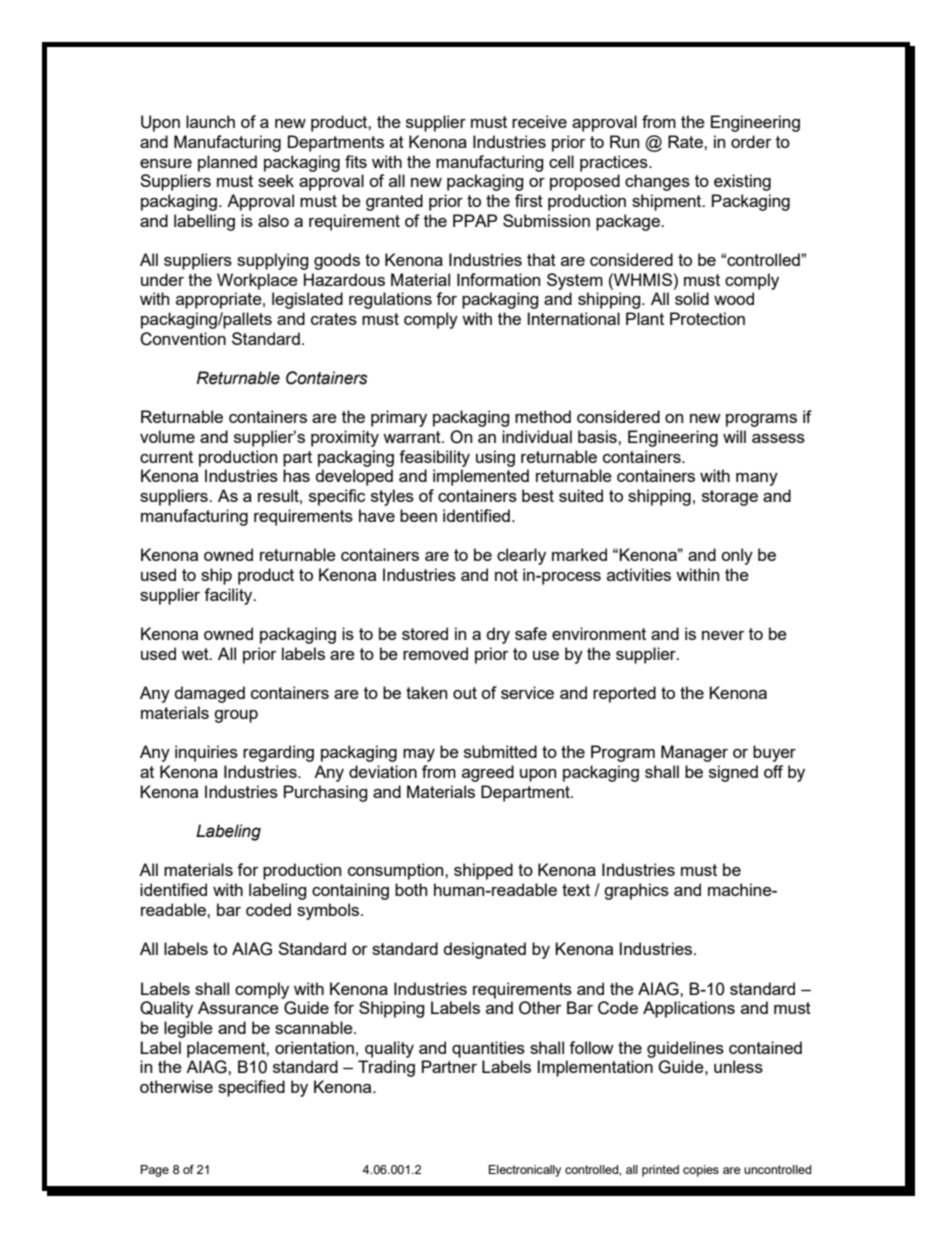  Describe the element at coordinates (411, 889) in the image. I see `both` at that location.
